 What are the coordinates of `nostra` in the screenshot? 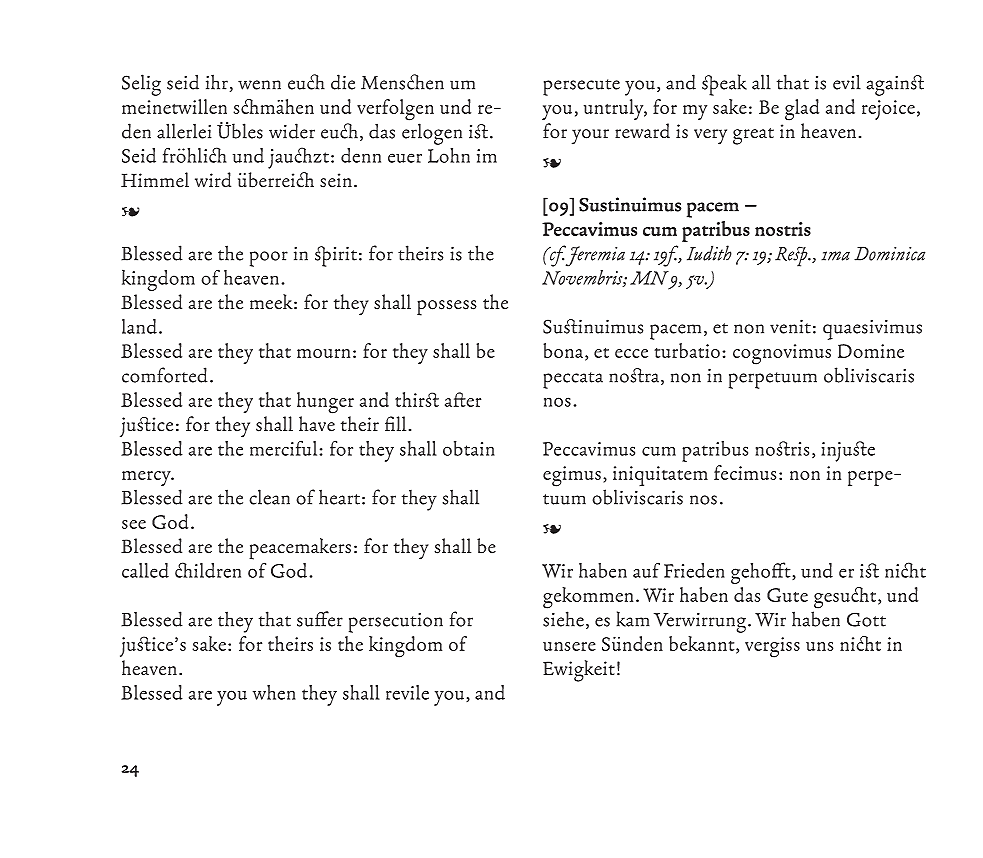 It's located at (634, 375).
